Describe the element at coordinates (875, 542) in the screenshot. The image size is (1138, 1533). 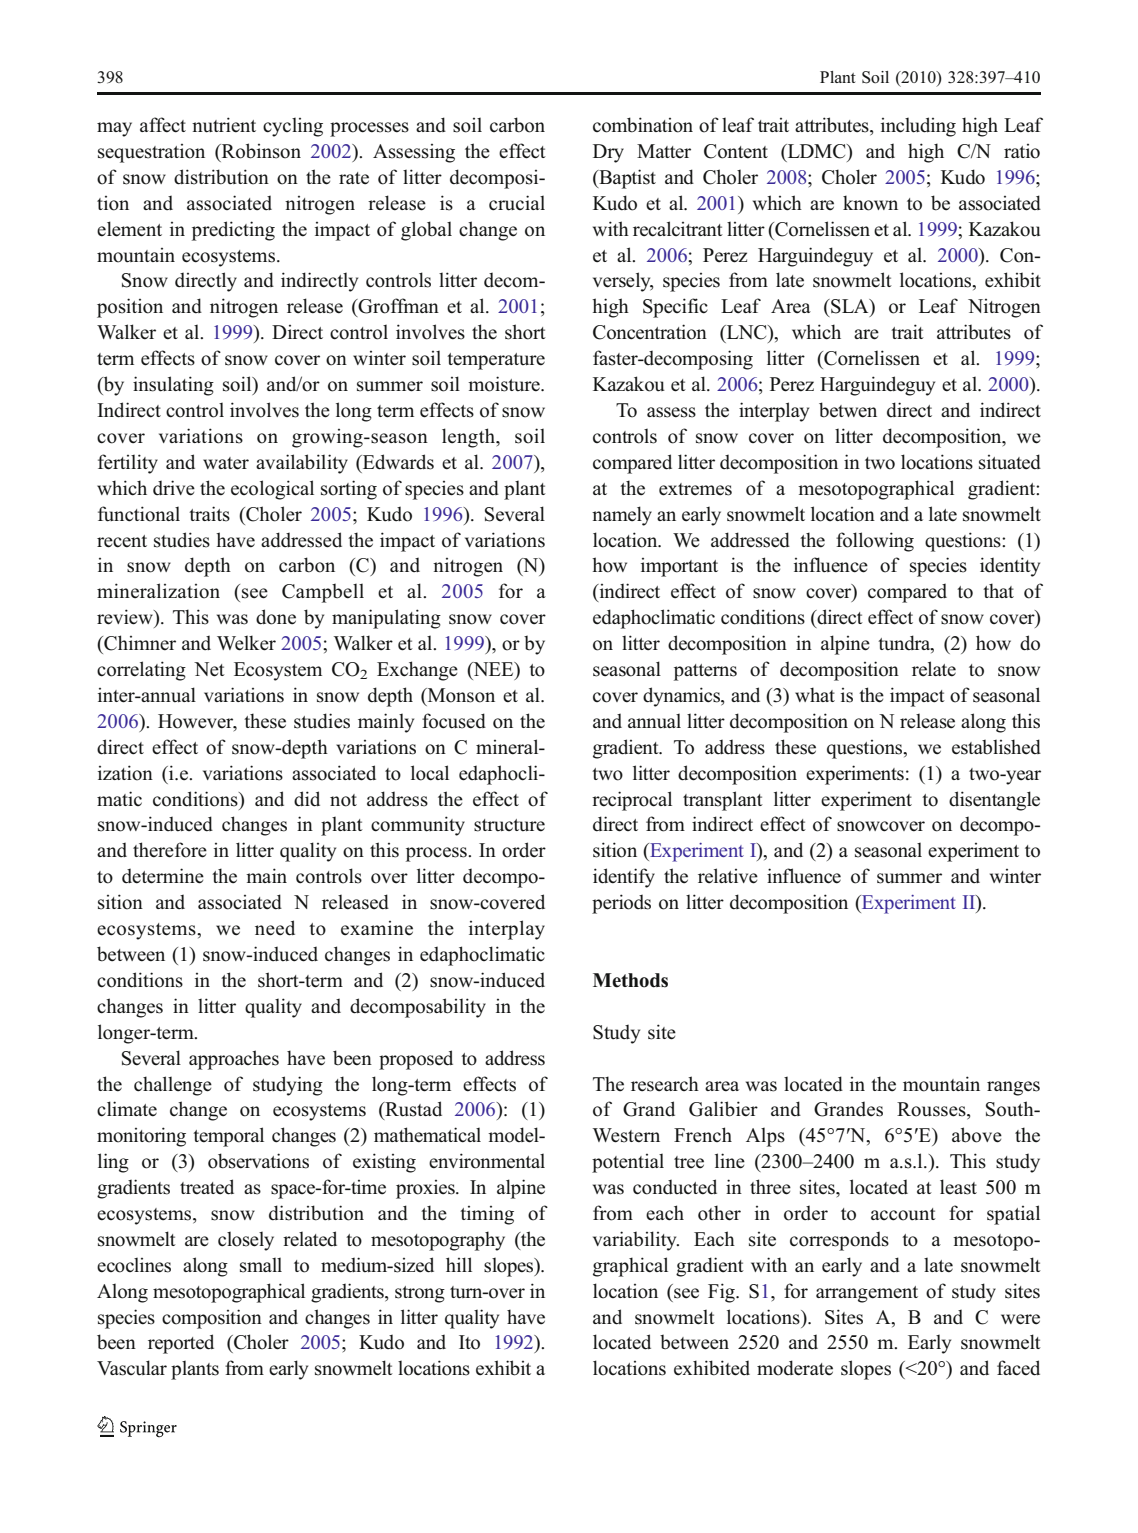
I see `following` at that location.
